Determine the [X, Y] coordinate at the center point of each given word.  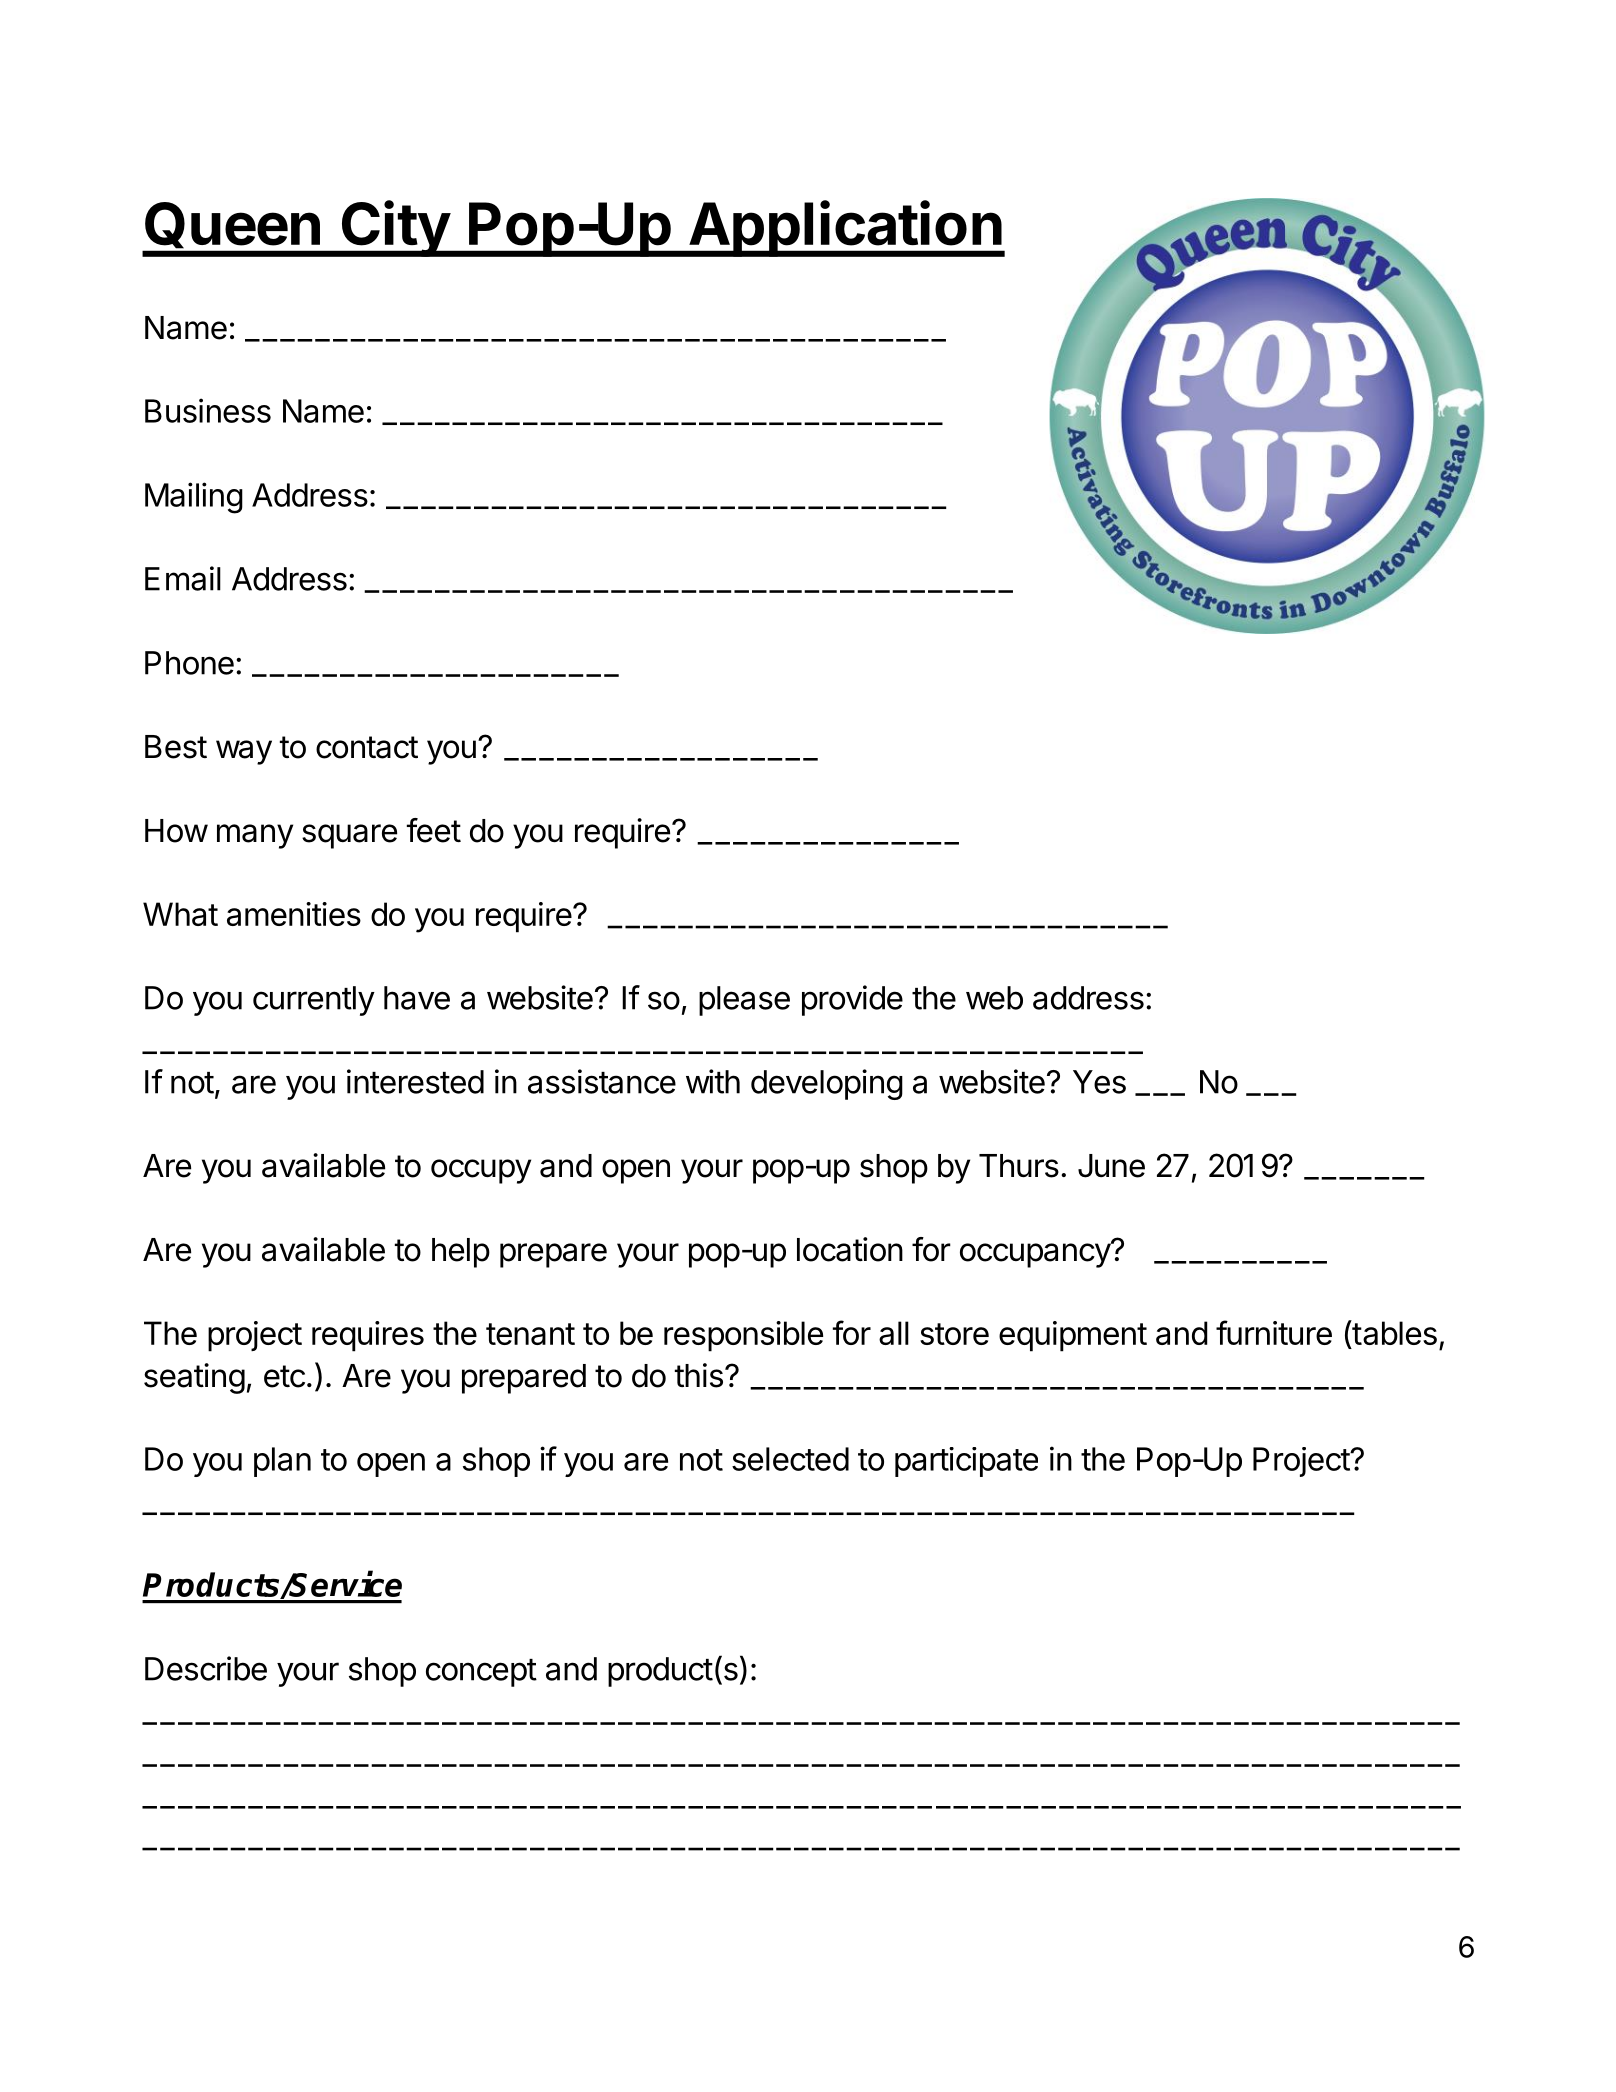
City [395, 228]
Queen [232, 225]
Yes [1099, 1082]
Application [845, 228]
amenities [294, 914]
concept [481, 1673]
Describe [206, 1668]
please [744, 1001]
